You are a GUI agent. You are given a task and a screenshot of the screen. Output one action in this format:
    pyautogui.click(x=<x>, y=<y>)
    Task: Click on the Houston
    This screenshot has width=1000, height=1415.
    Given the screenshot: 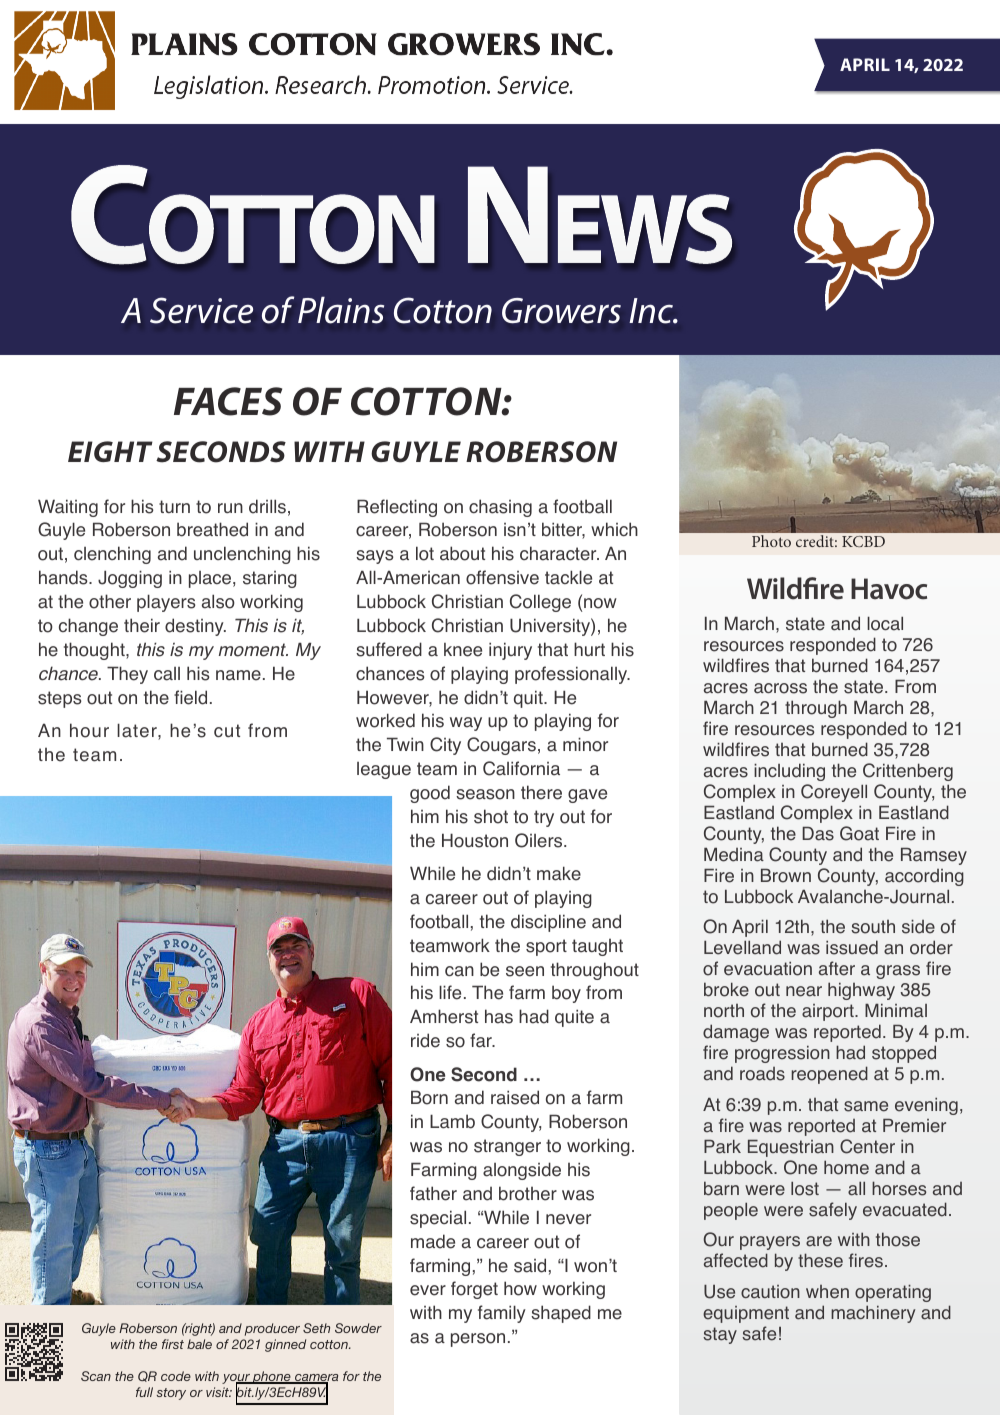 What is the action you would take?
    pyautogui.click(x=475, y=840)
